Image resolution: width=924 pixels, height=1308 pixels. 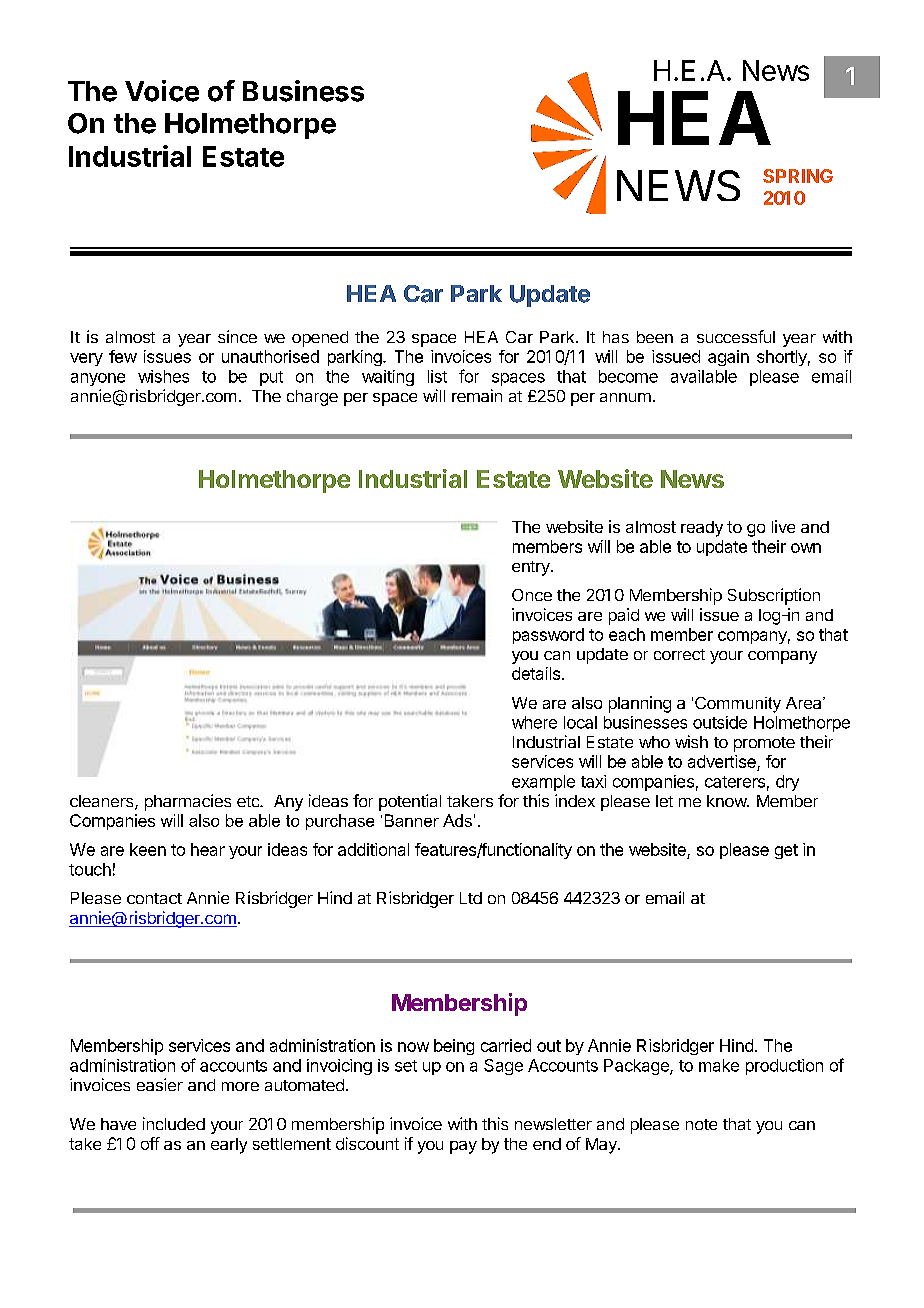 What do you see at coordinates (188, 802) in the screenshot?
I see `pharmacies` at bounding box center [188, 802].
